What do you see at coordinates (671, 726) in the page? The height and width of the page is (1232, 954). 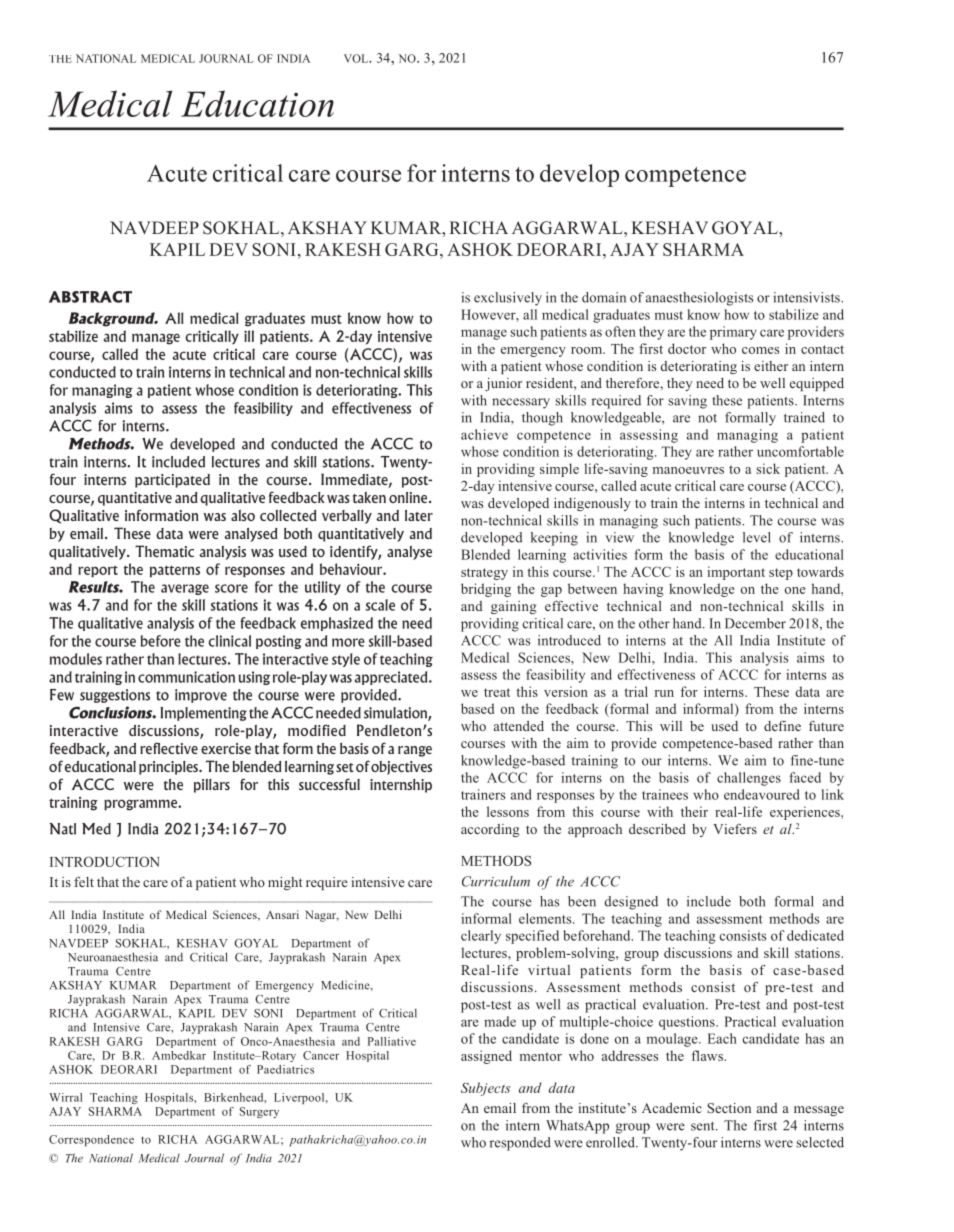 I see `will` at bounding box center [671, 726].
